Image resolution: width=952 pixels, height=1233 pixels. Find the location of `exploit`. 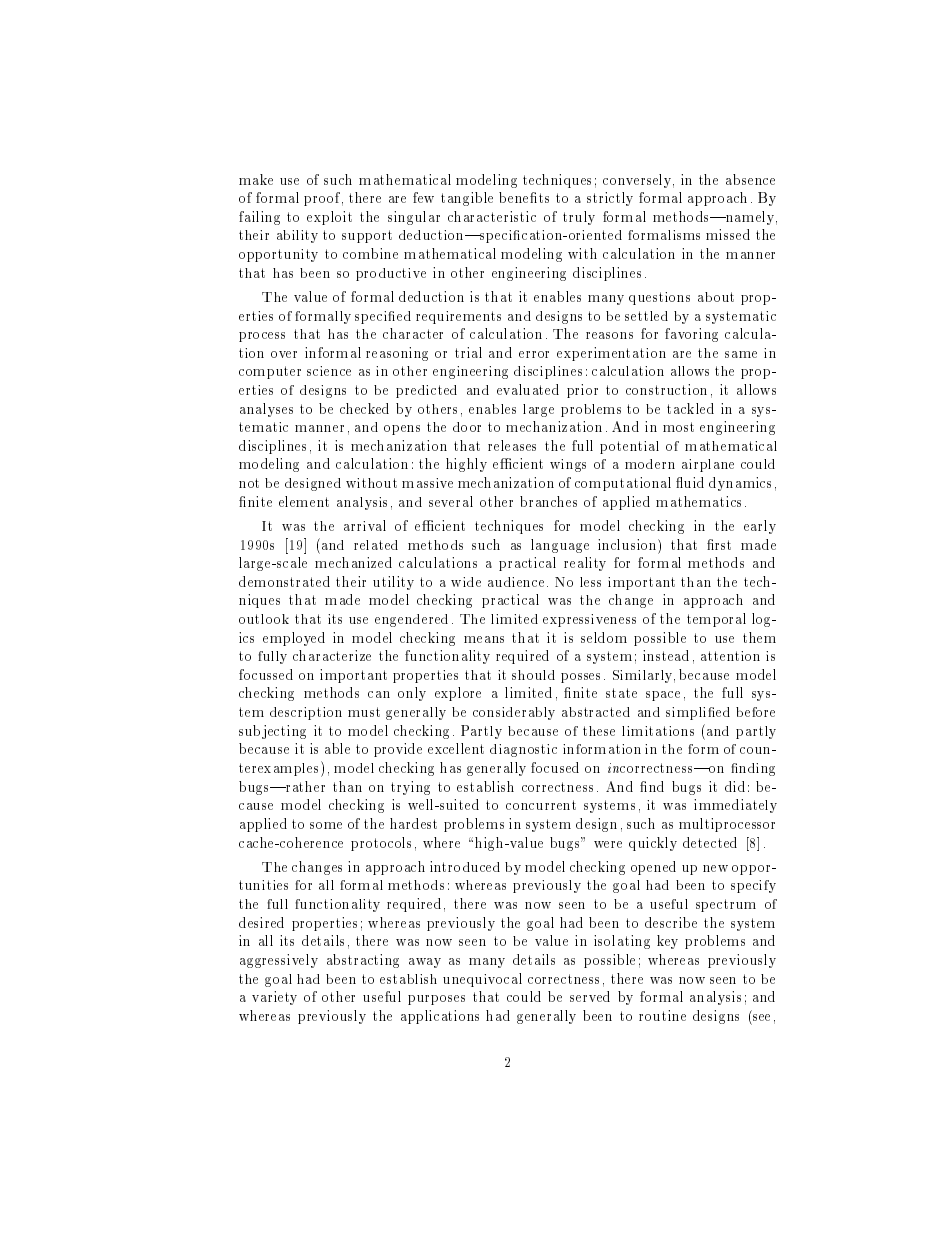

exploit is located at coordinates (329, 218).
